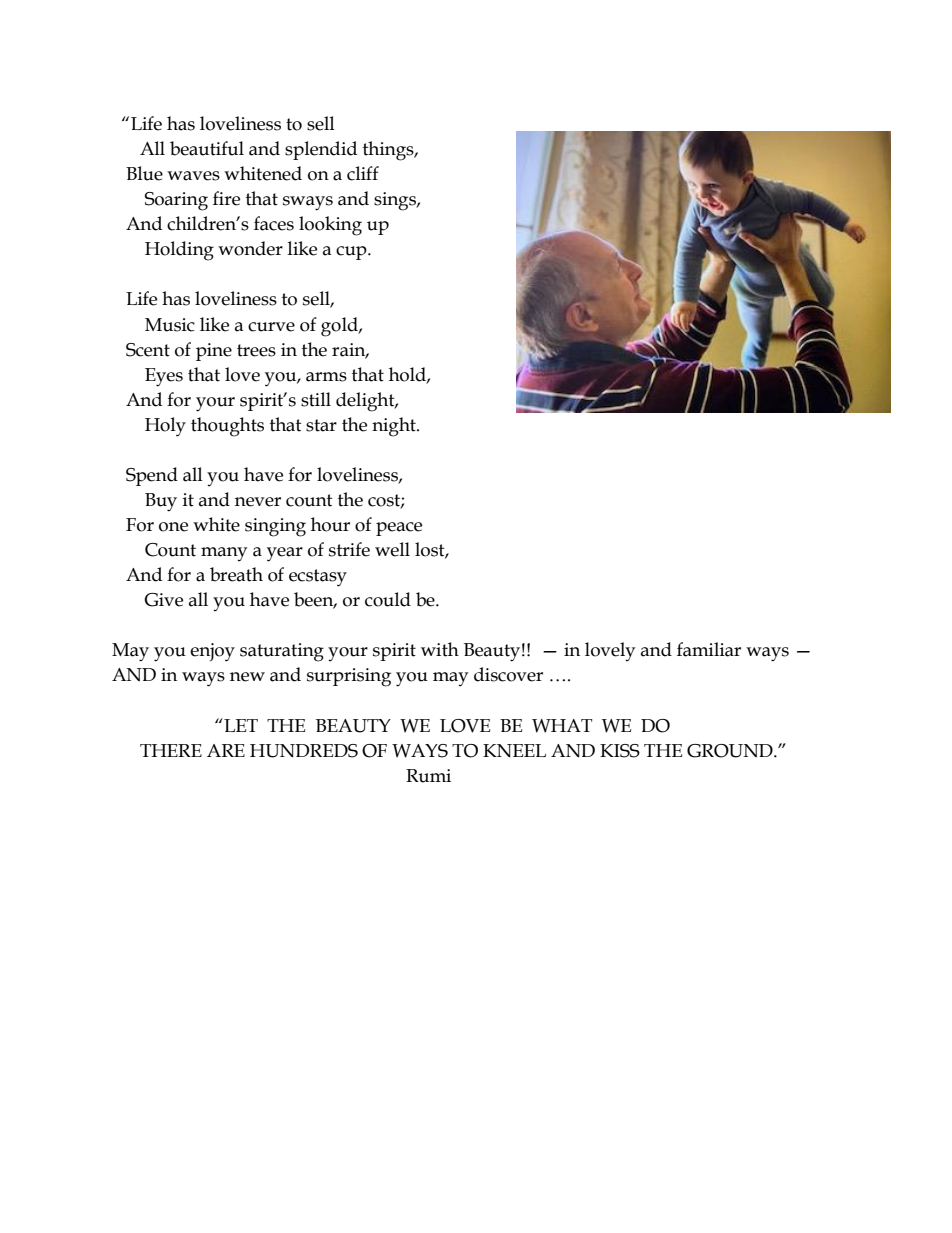 The height and width of the screenshot is (1233, 952). I want to click on waves, so click(193, 176).
